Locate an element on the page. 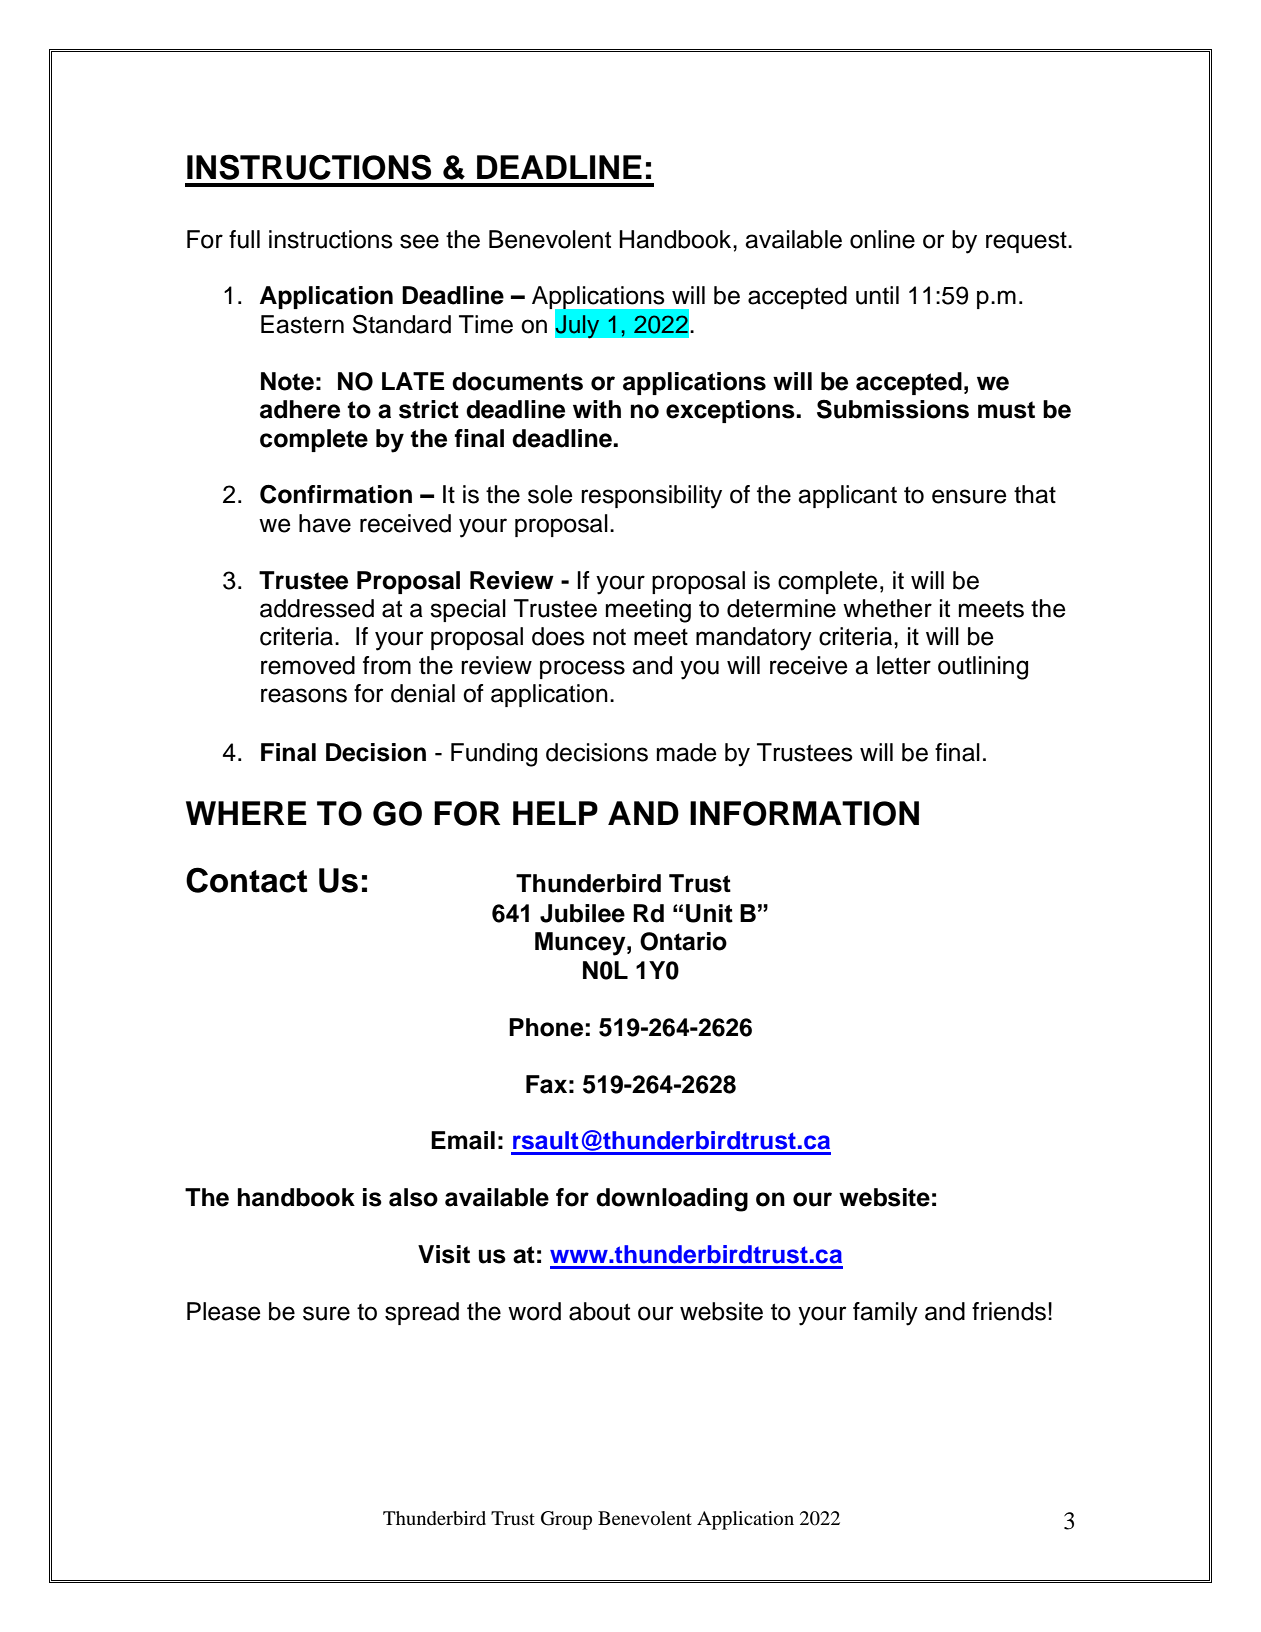  does is located at coordinates (558, 636).
